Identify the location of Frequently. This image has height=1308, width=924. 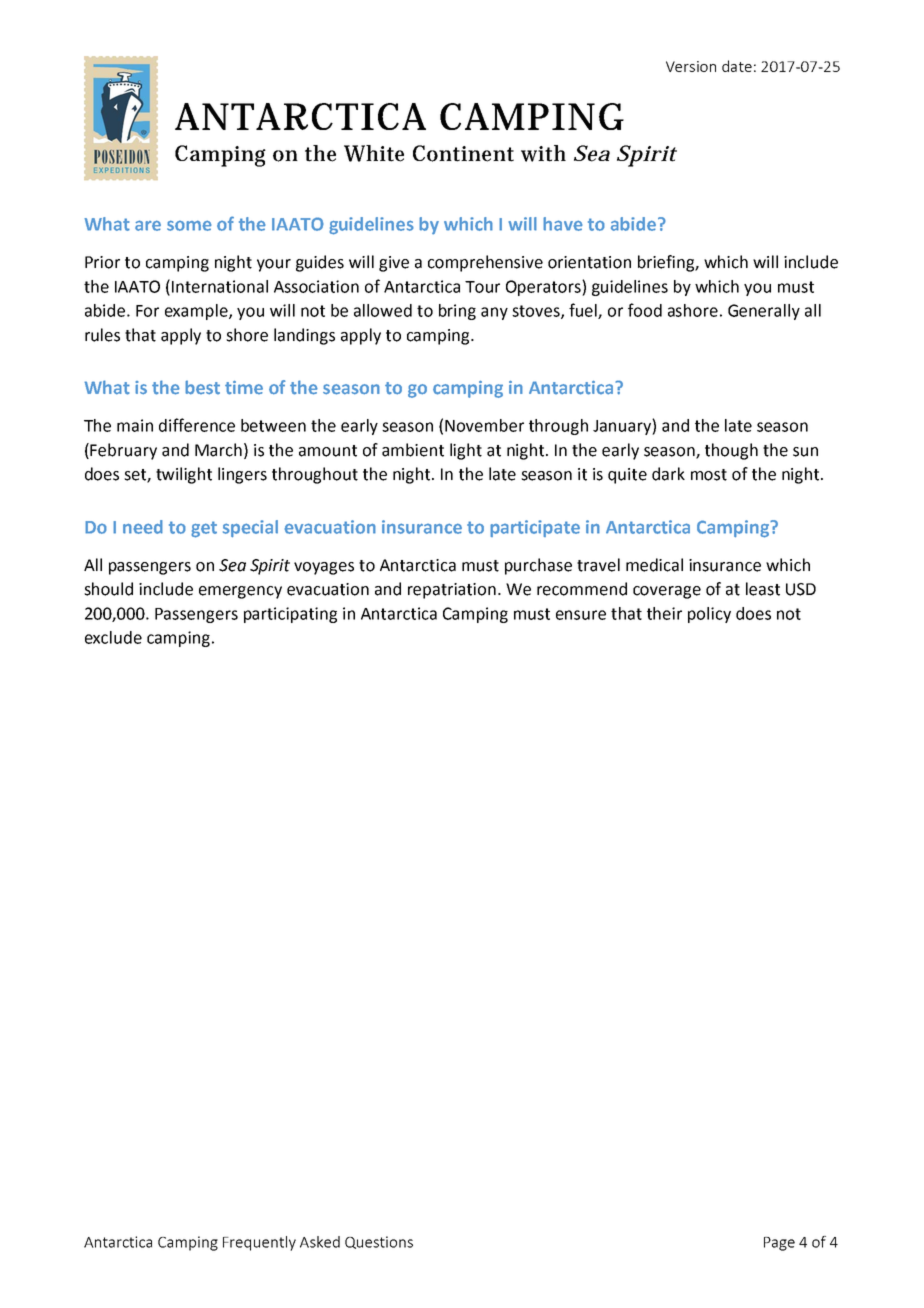
(259, 1243).
